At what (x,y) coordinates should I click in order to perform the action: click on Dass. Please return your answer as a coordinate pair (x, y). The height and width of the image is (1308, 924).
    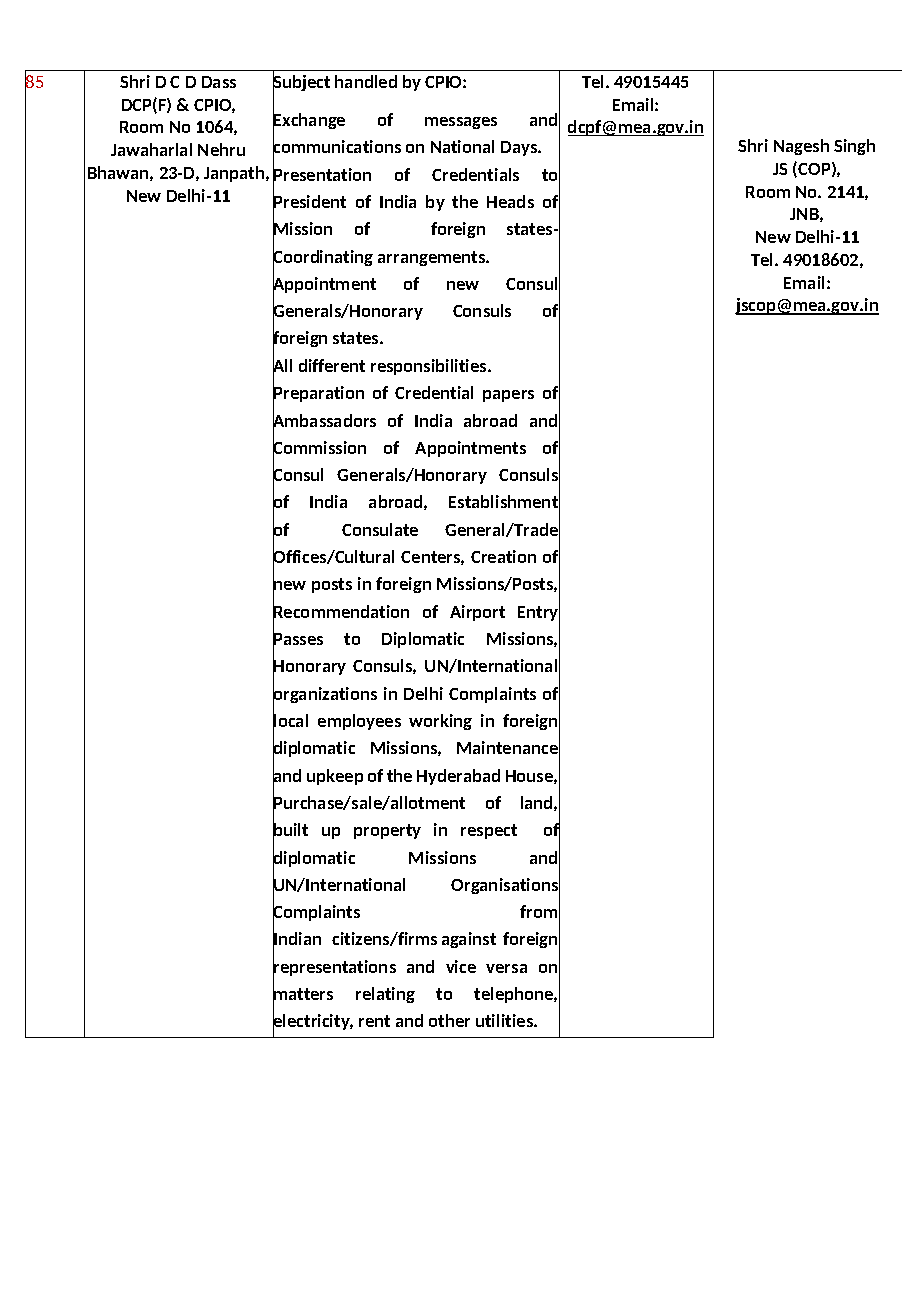
    Looking at the image, I should click on (219, 82).
